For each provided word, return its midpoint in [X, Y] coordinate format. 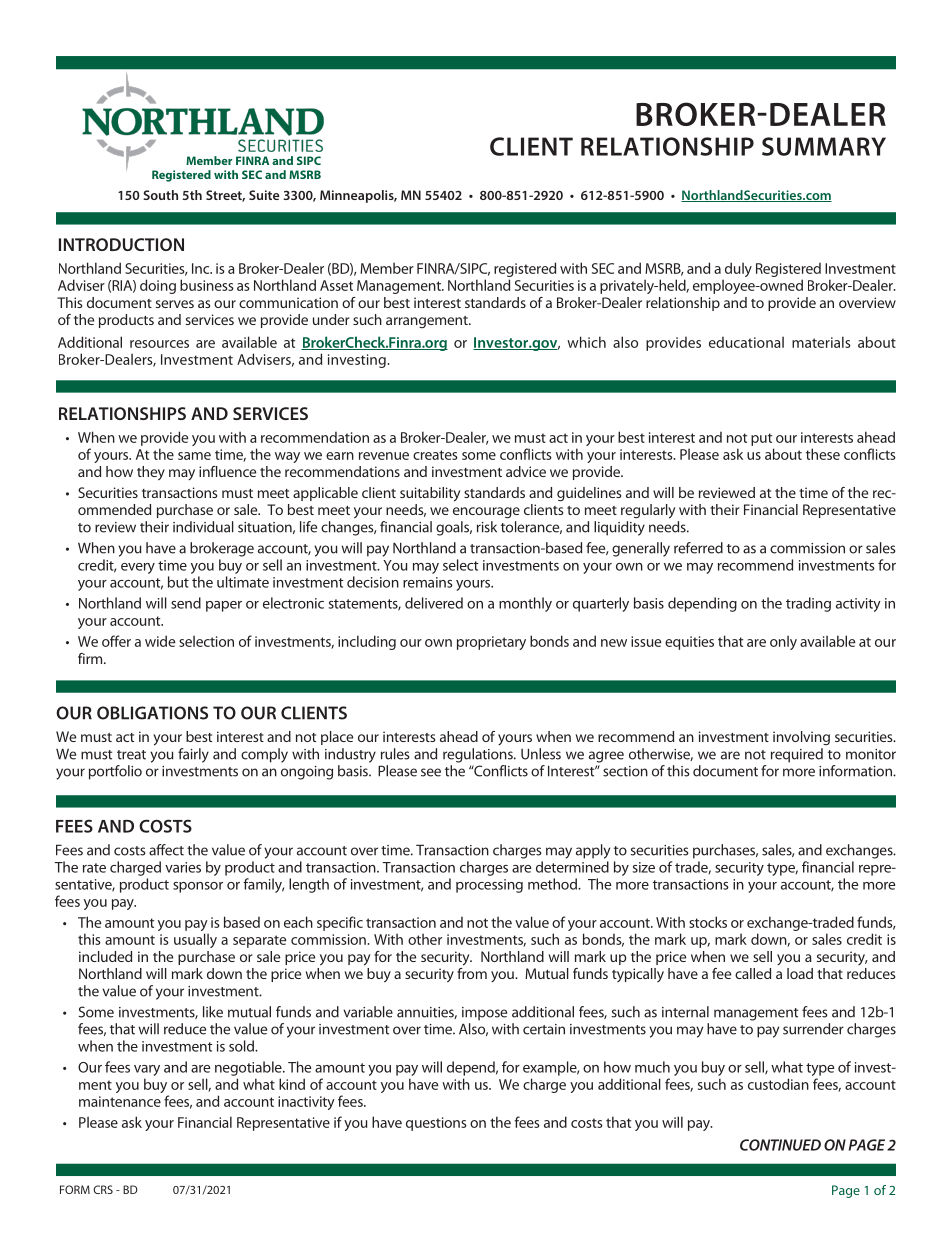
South [160, 195]
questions [436, 1124]
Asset [336, 285]
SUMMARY [824, 146]
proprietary [491, 643]
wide [160, 641]
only [783, 642]
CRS [103, 1189]
